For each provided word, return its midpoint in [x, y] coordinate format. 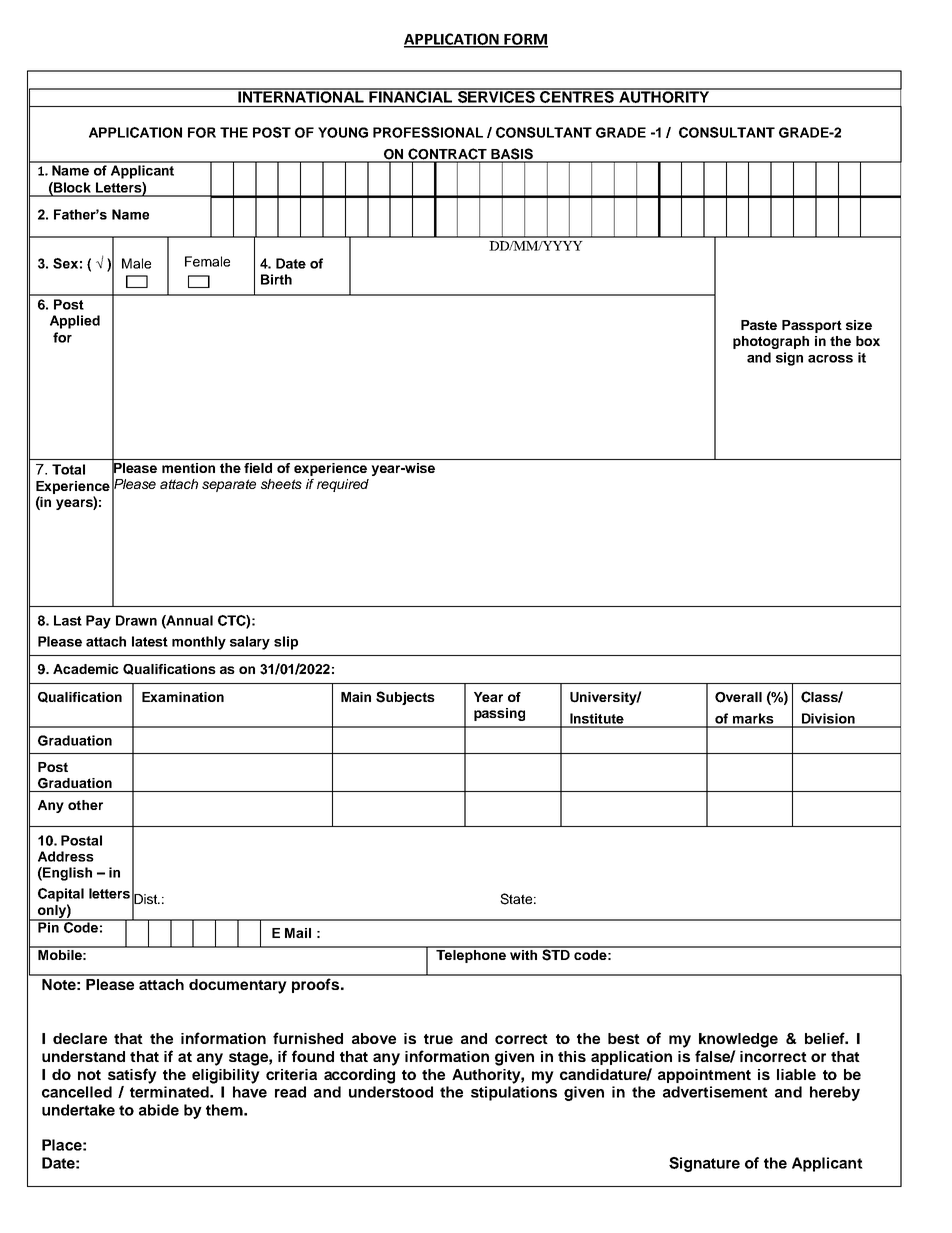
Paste [759, 325]
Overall [738, 697]
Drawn [136, 620]
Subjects [405, 698]
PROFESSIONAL [428, 132]
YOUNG [343, 132]
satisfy [132, 1076]
